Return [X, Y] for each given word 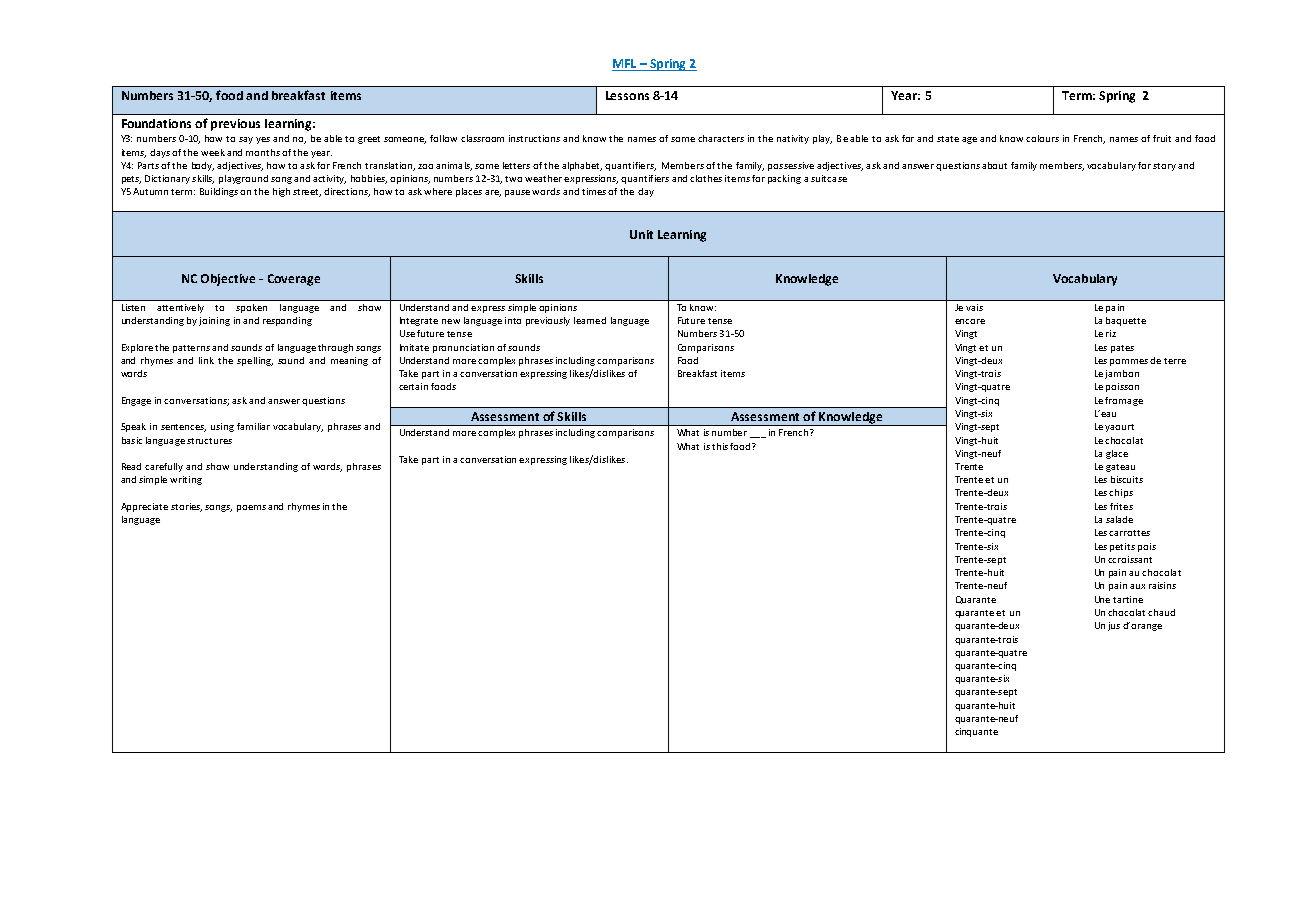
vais [974, 307]
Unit [641, 234]
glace [1117, 454]
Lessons [627, 95]
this [720, 446]
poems [251, 508]
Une [1102, 599]
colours [1042, 138]
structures [209, 441]
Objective [228, 280]
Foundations [156, 123]
